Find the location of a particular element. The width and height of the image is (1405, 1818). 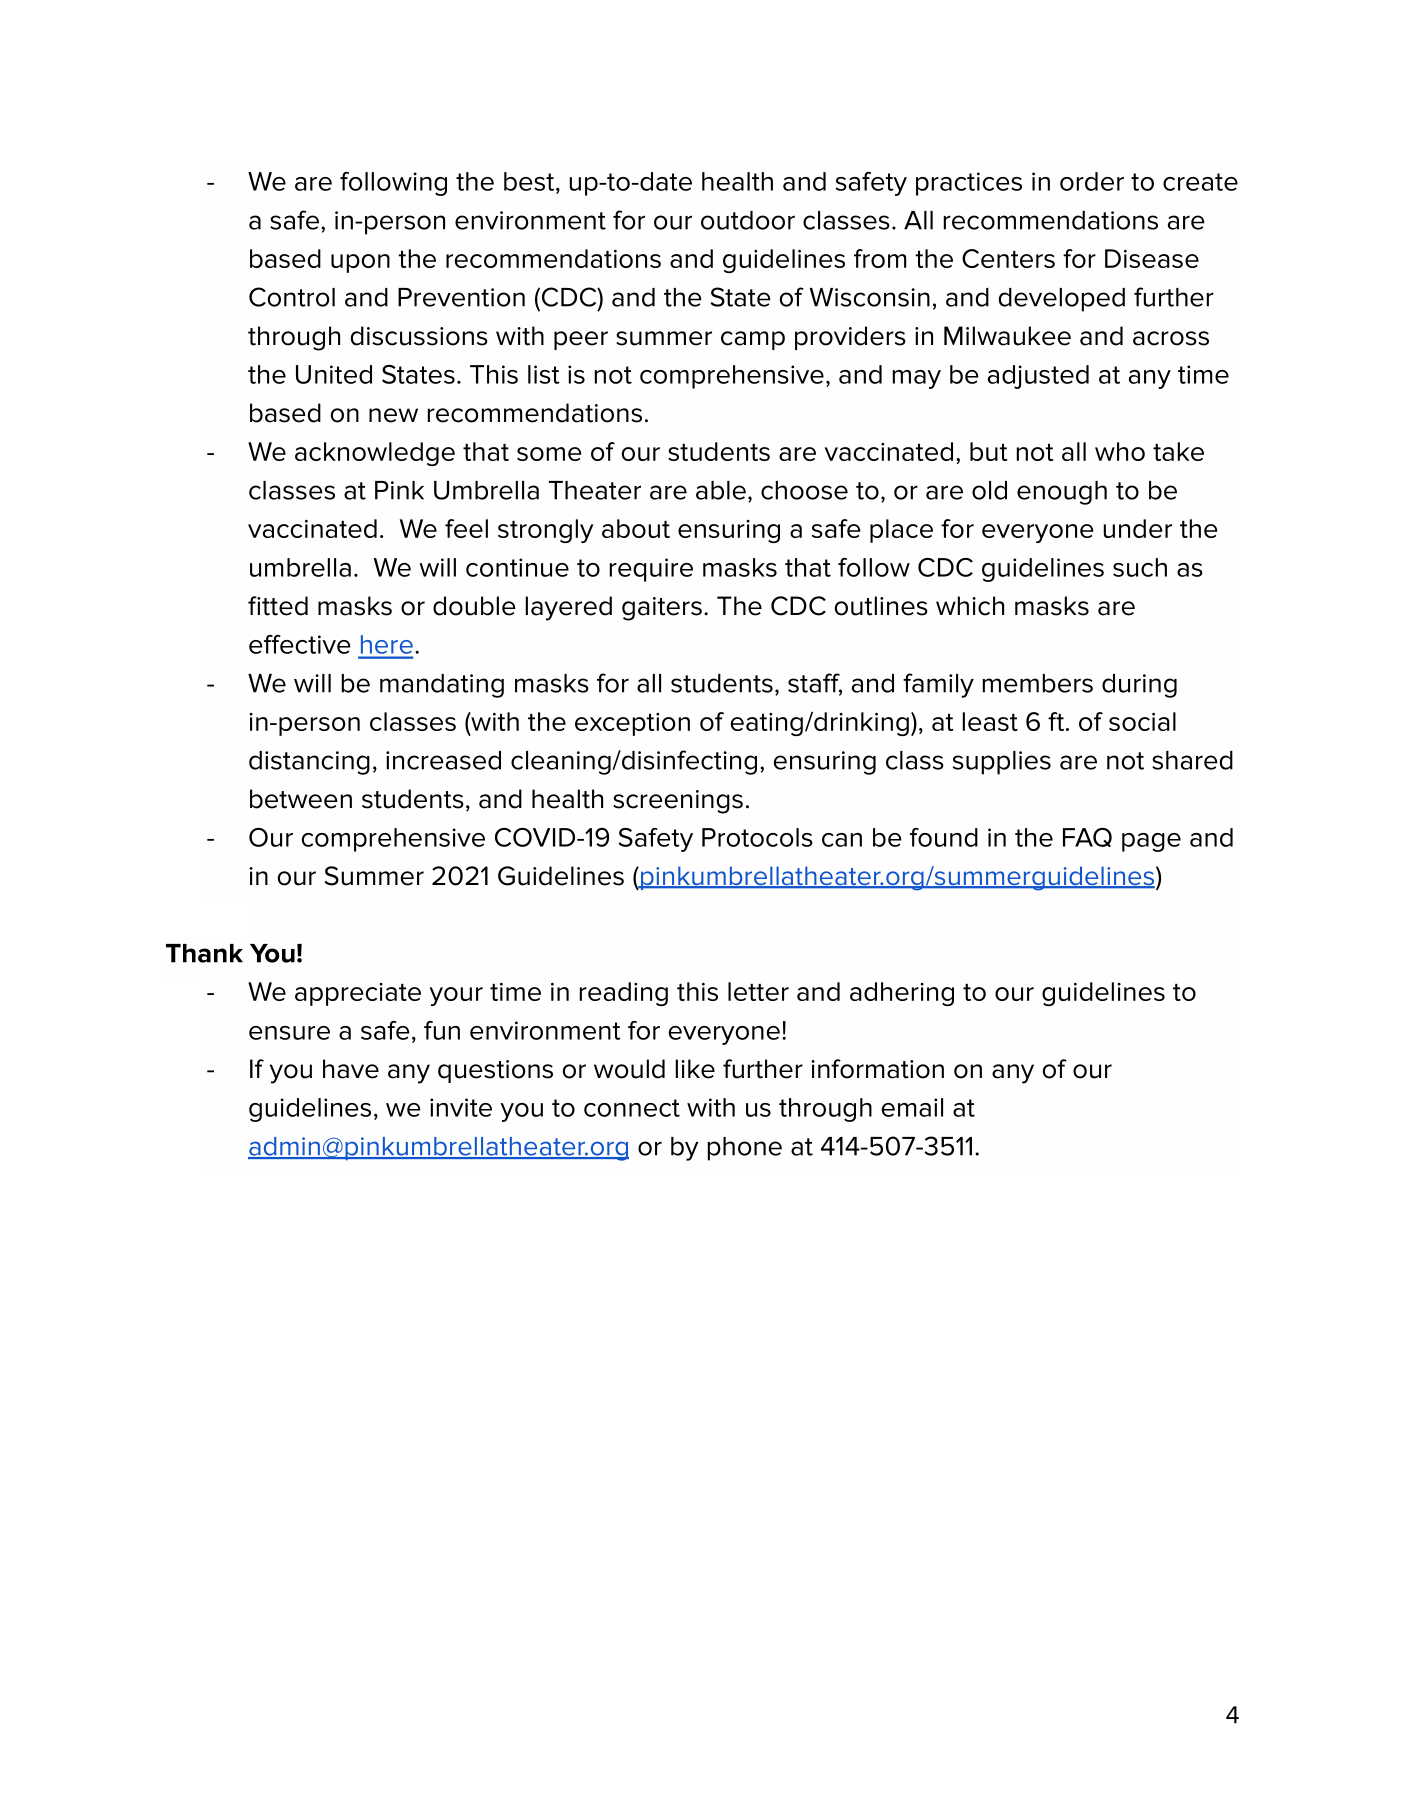

screenings is located at coordinates (678, 802).
